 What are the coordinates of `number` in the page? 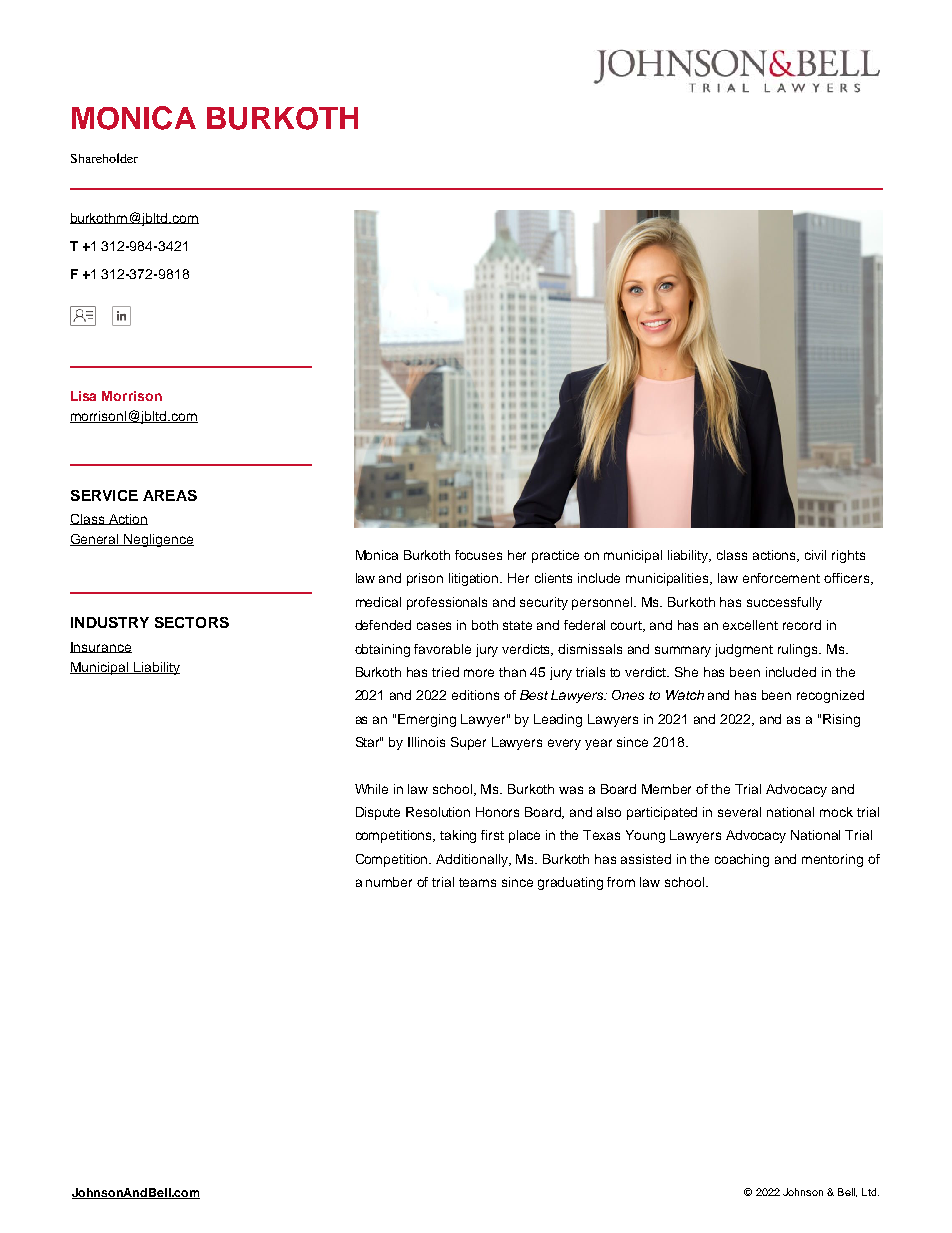 It's located at (389, 882).
